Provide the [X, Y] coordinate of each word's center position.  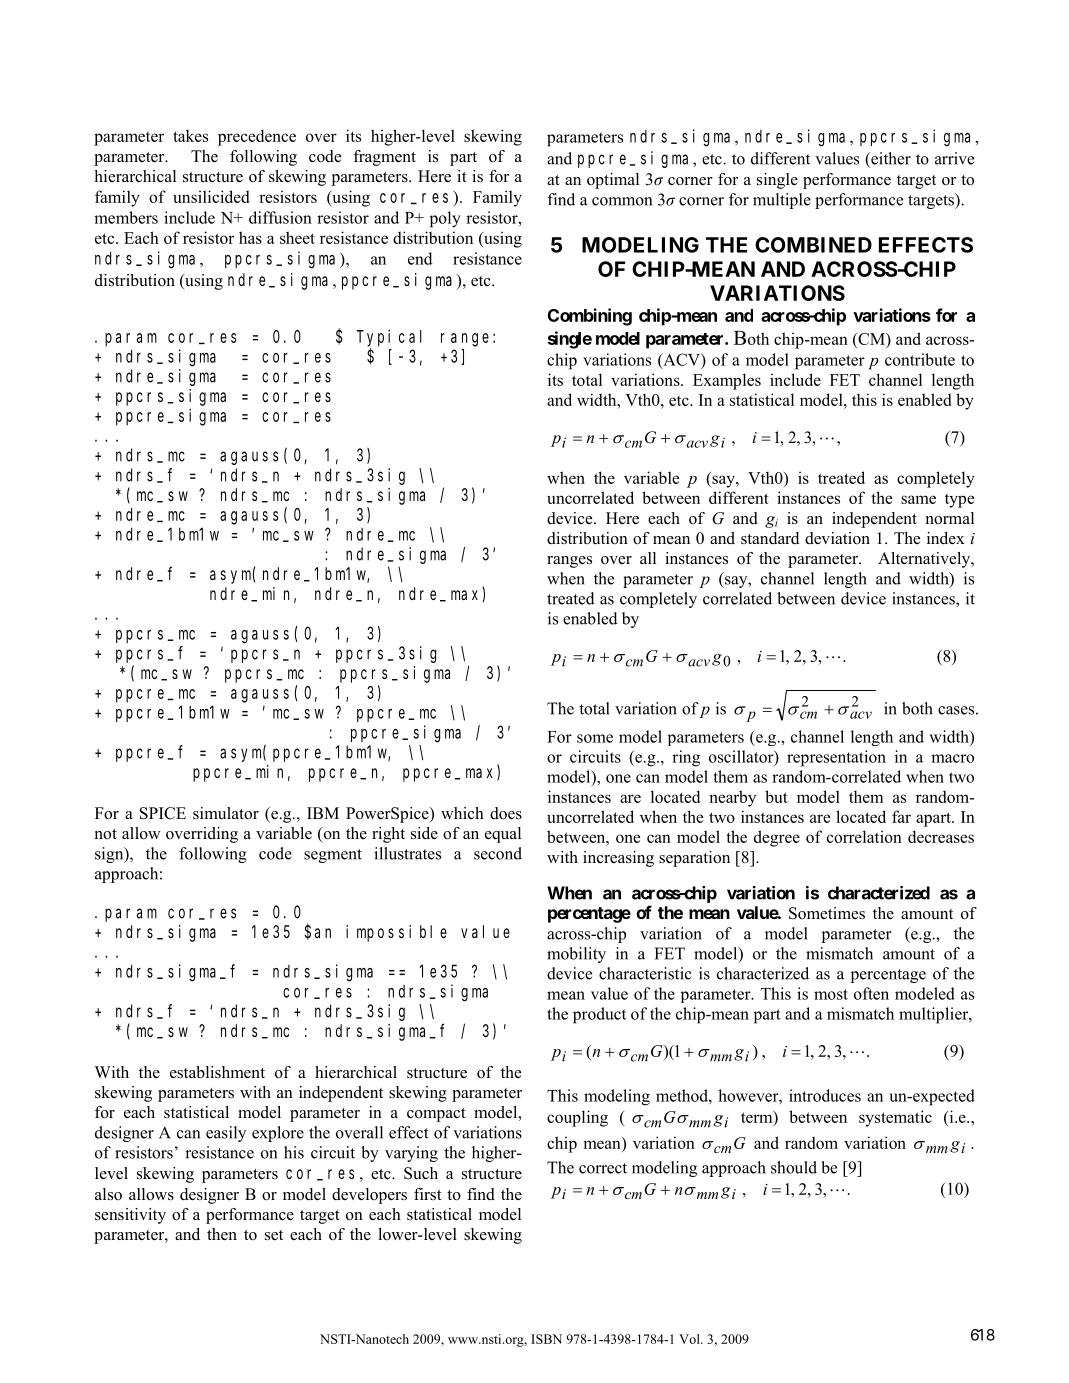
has [250, 237]
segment [333, 856]
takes [190, 135]
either [890, 158]
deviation [837, 538]
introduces [825, 1095]
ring [686, 758]
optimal [613, 181]
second [498, 853]
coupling [577, 1118]
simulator [226, 813]
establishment [217, 1072]
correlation [864, 836]
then [222, 1234]
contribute [920, 359]
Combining [590, 317]
